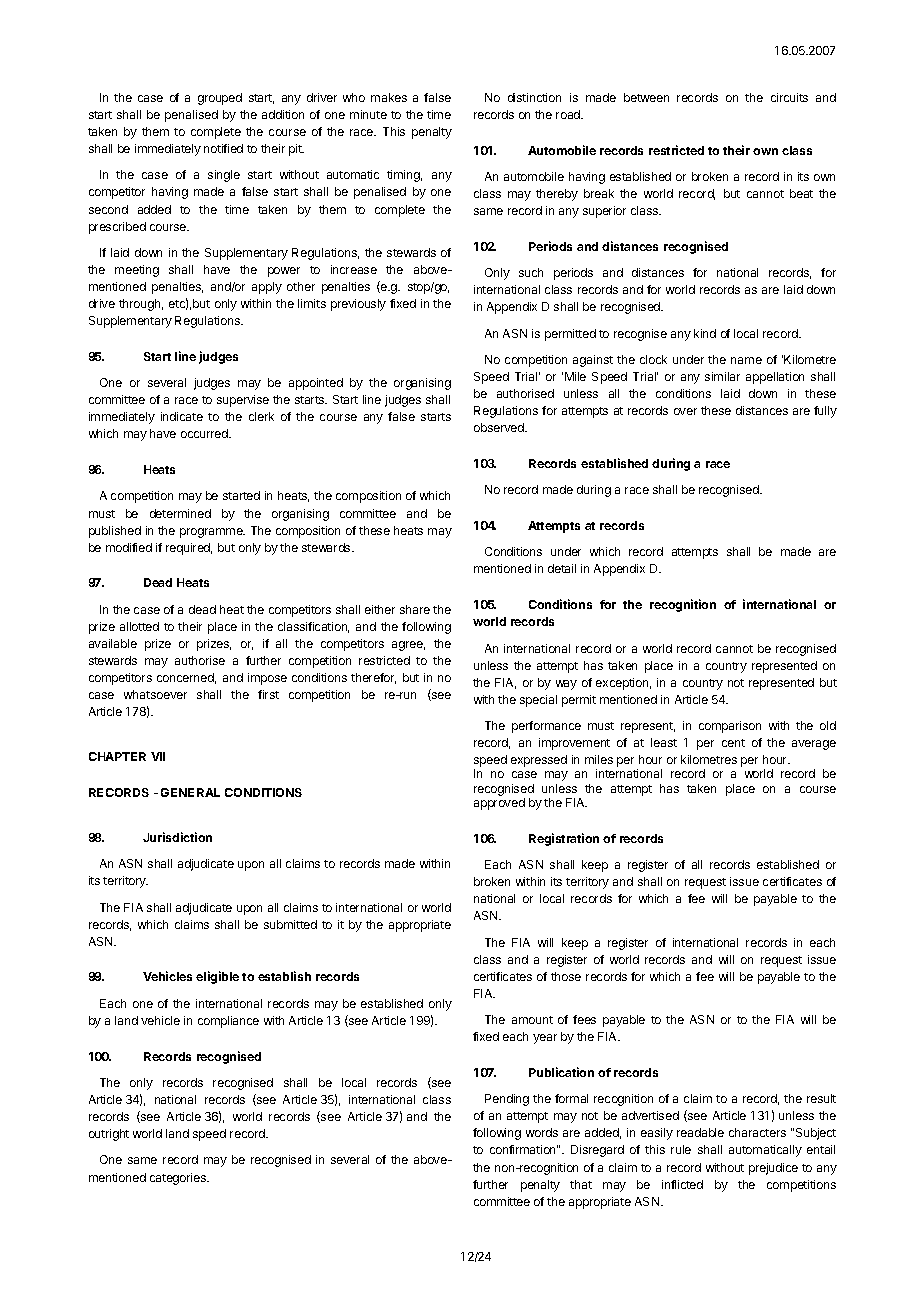 Image resolution: width=924 pixels, height=1308 pixels. Describe the element at coordinates (223, 148) in the screenshot. I see `notified` at that location.
